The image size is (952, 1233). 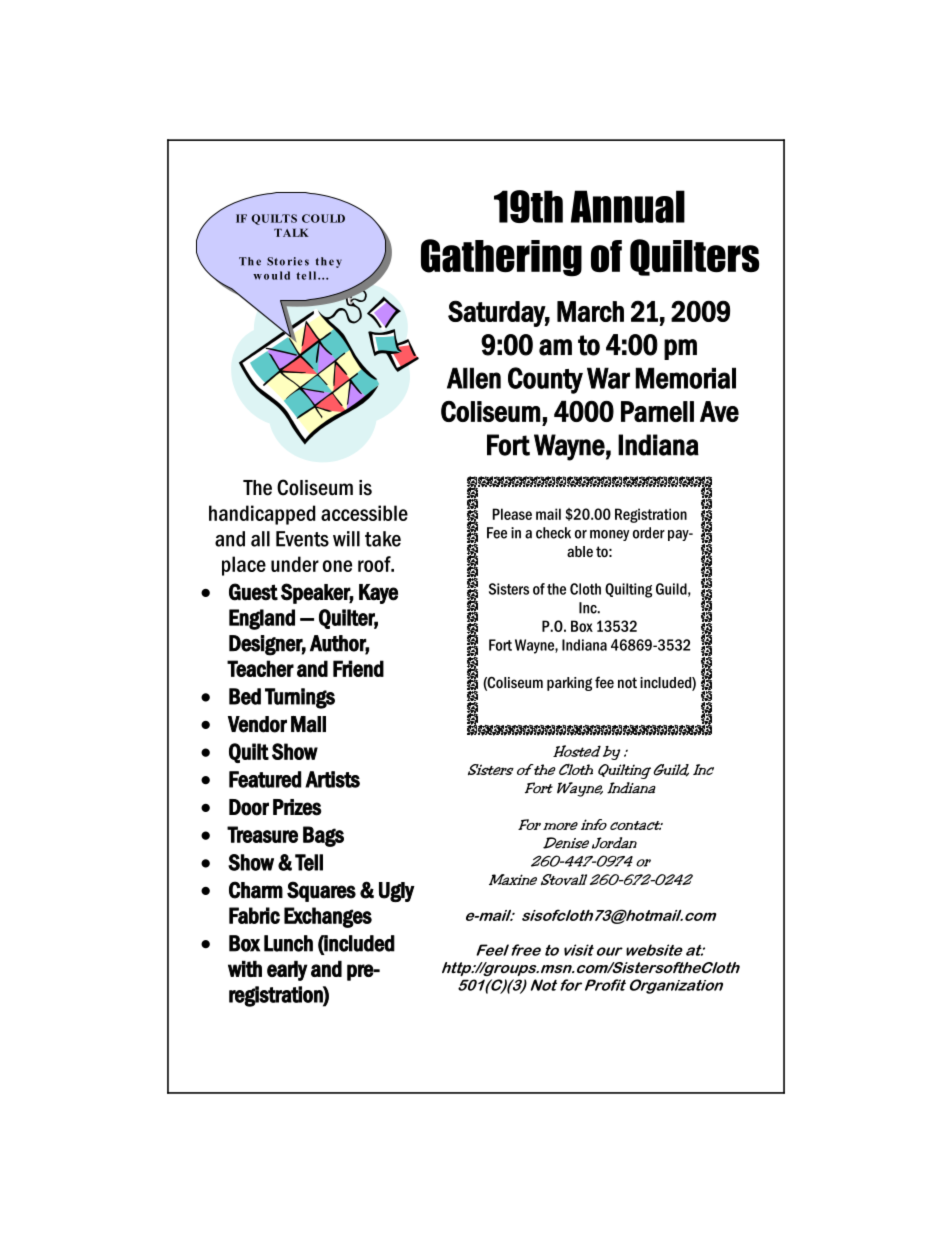 I want to click on Ugly, so click(x=397, y=892).
